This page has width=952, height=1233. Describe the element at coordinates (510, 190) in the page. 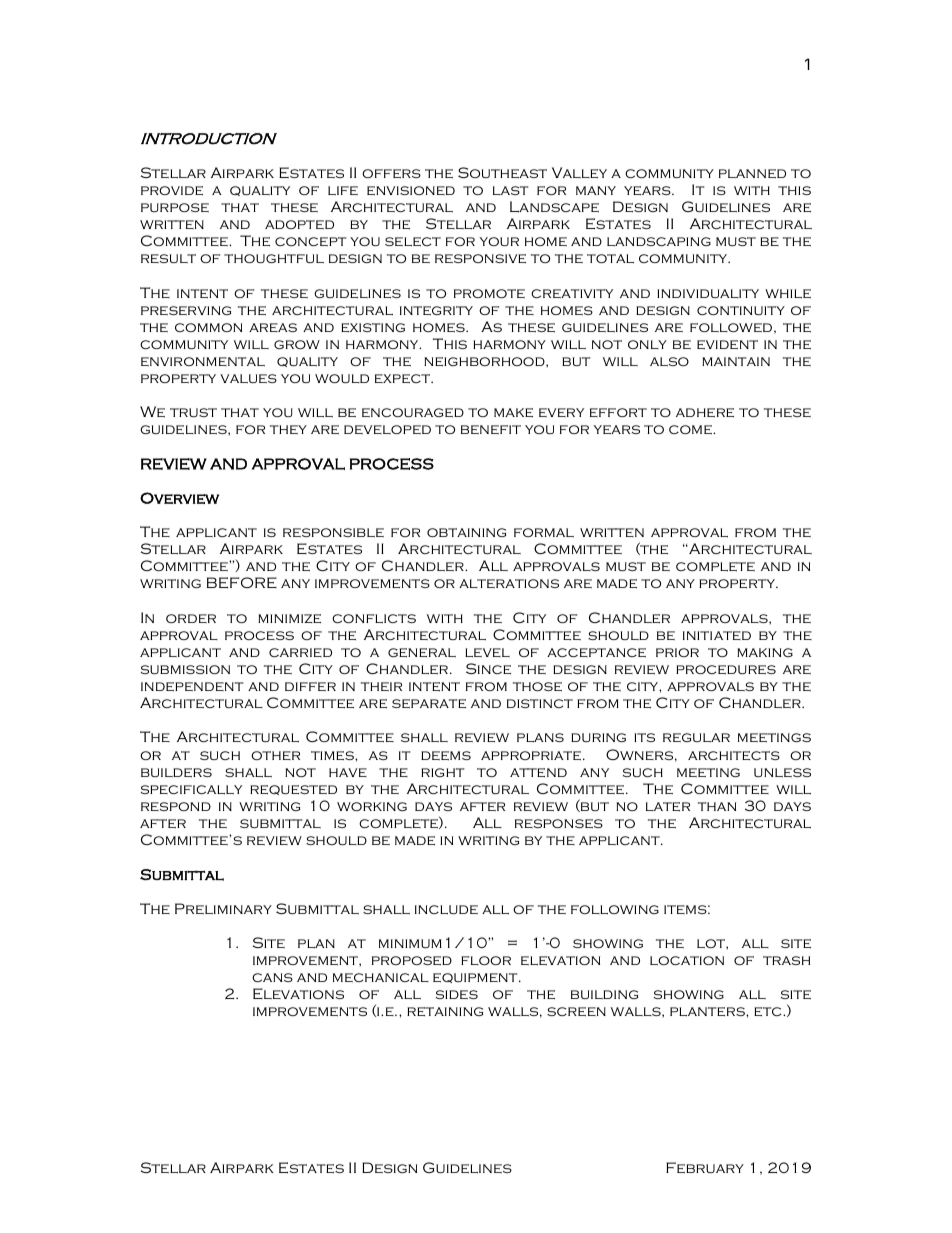

I see `last` at that location.
